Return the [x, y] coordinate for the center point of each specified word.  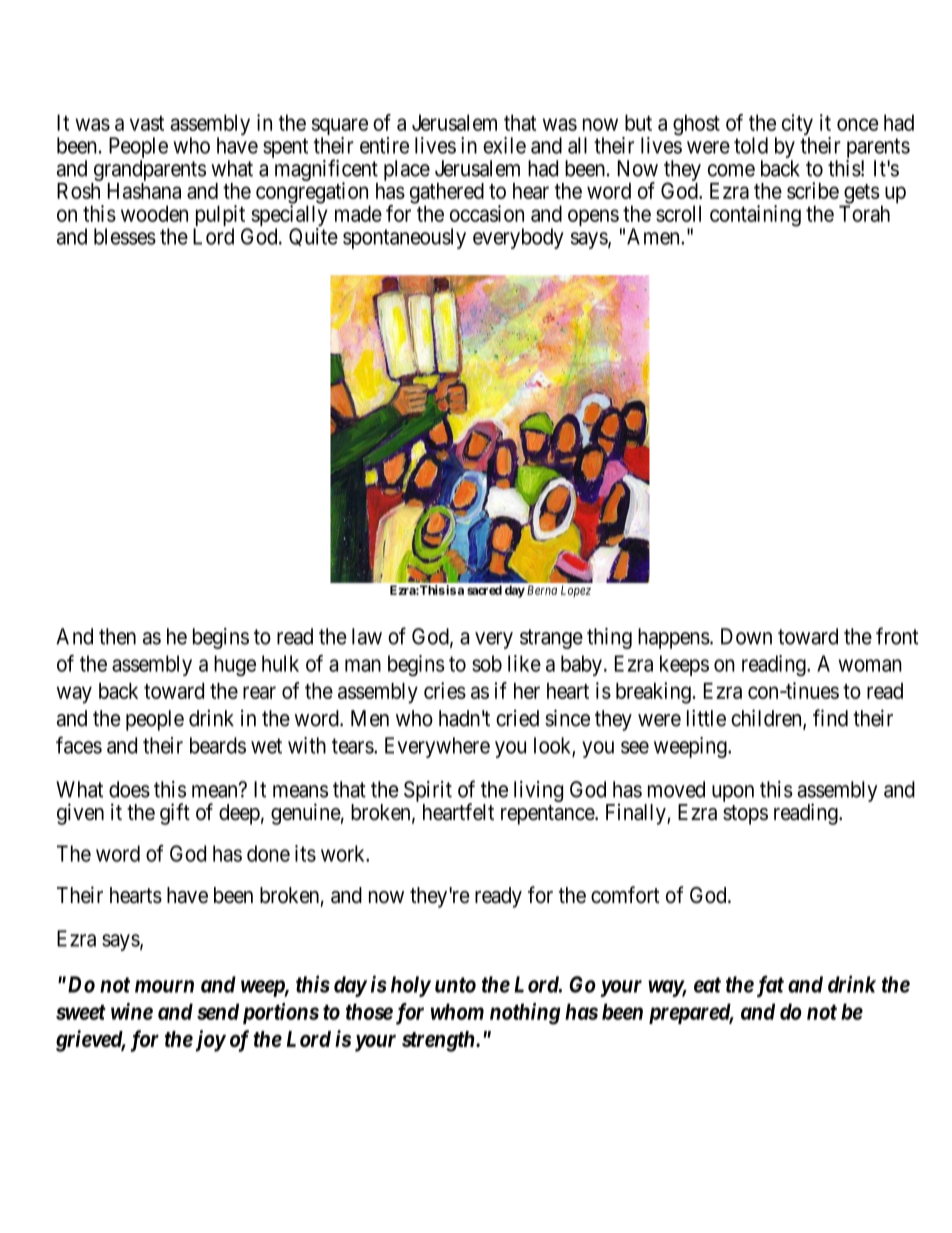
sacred [484, 590]
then [117, 636]
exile [504, 145]
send [218, 1011]
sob [487, 663]
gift [175, 814]
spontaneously [404, 238]
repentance [548, 815]
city [797, 126]
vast [147, 123]
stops [745, 815]
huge [235, 665]
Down [746, 636]
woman [870, 665]
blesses [125, 236]
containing [755, 216]
